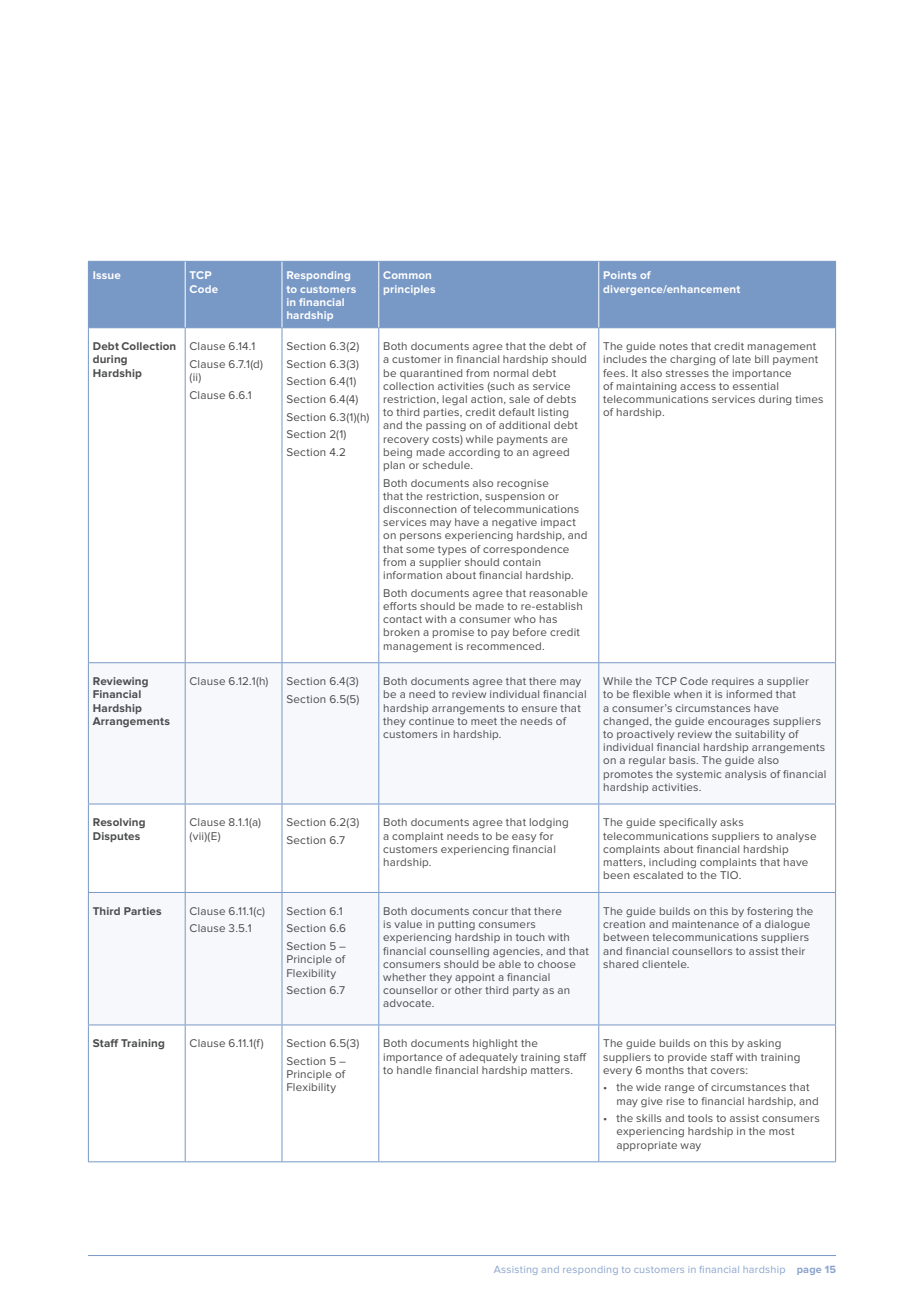 Image resolution: width=924 pixels, height=1308 pixels. I want to click on handle, so click(414, 1070).
